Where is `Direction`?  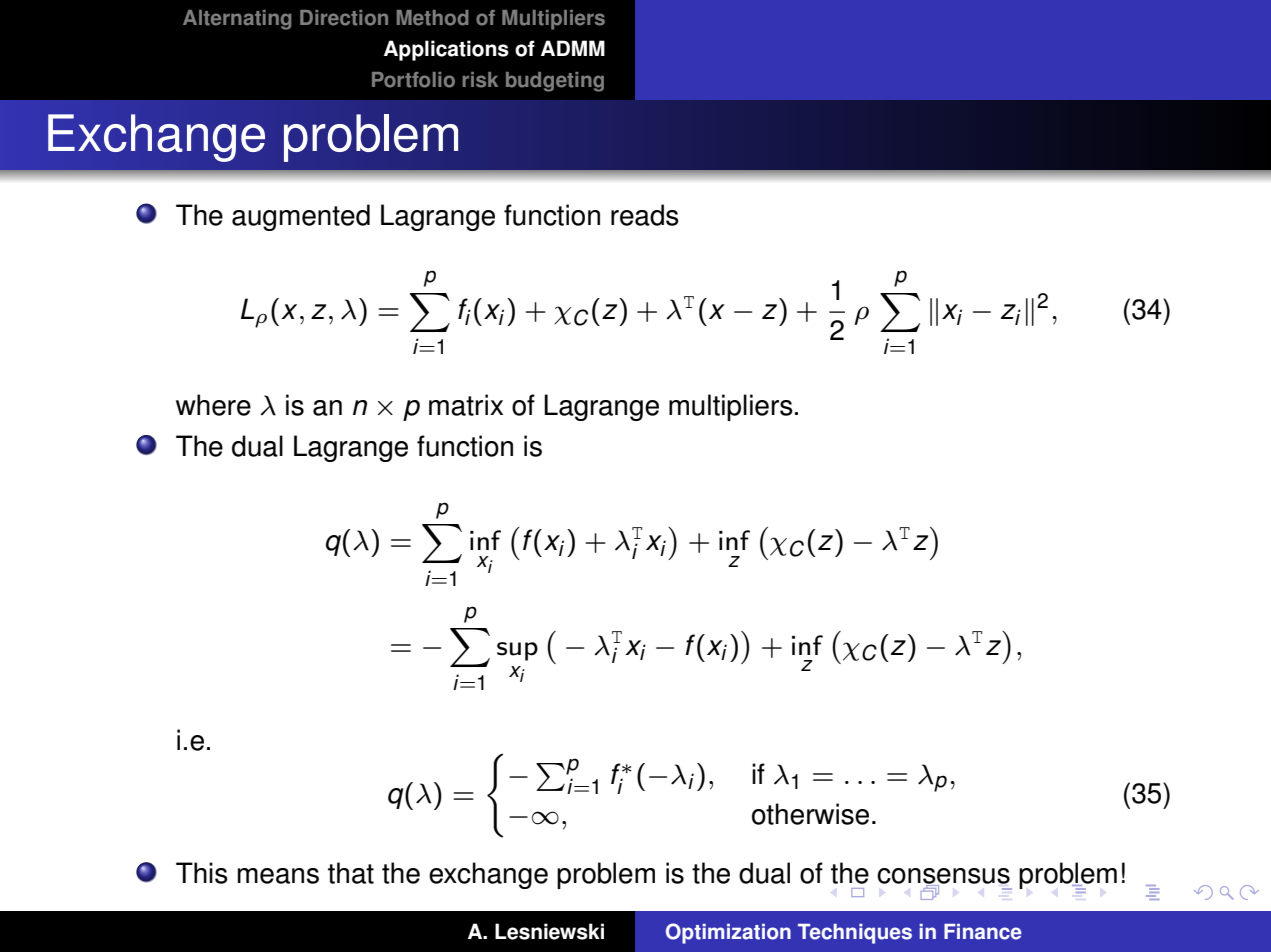 Direction is located at coordinates (344, 18).
